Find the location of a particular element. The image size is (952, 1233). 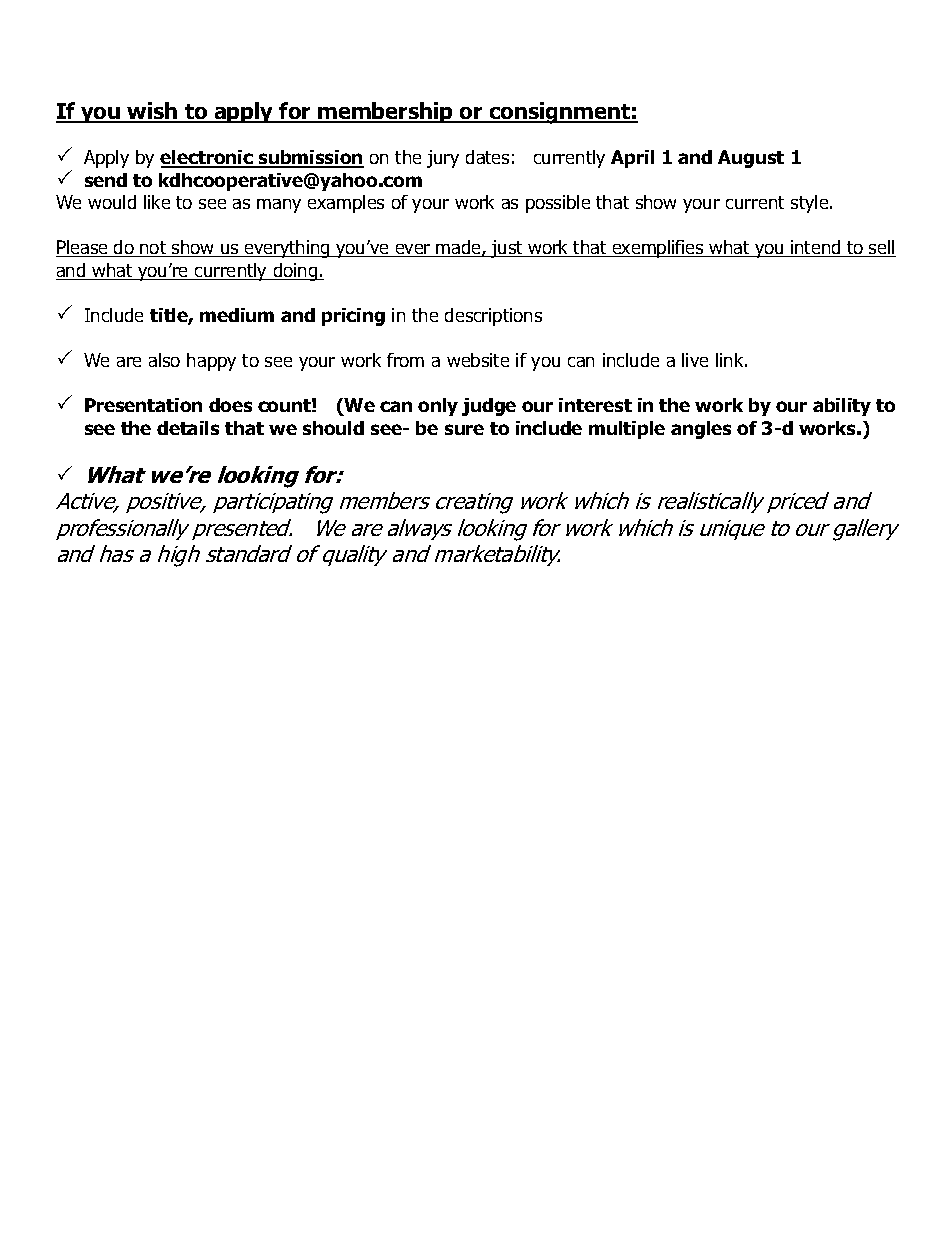

angles is located at coordinates (701, 430).
